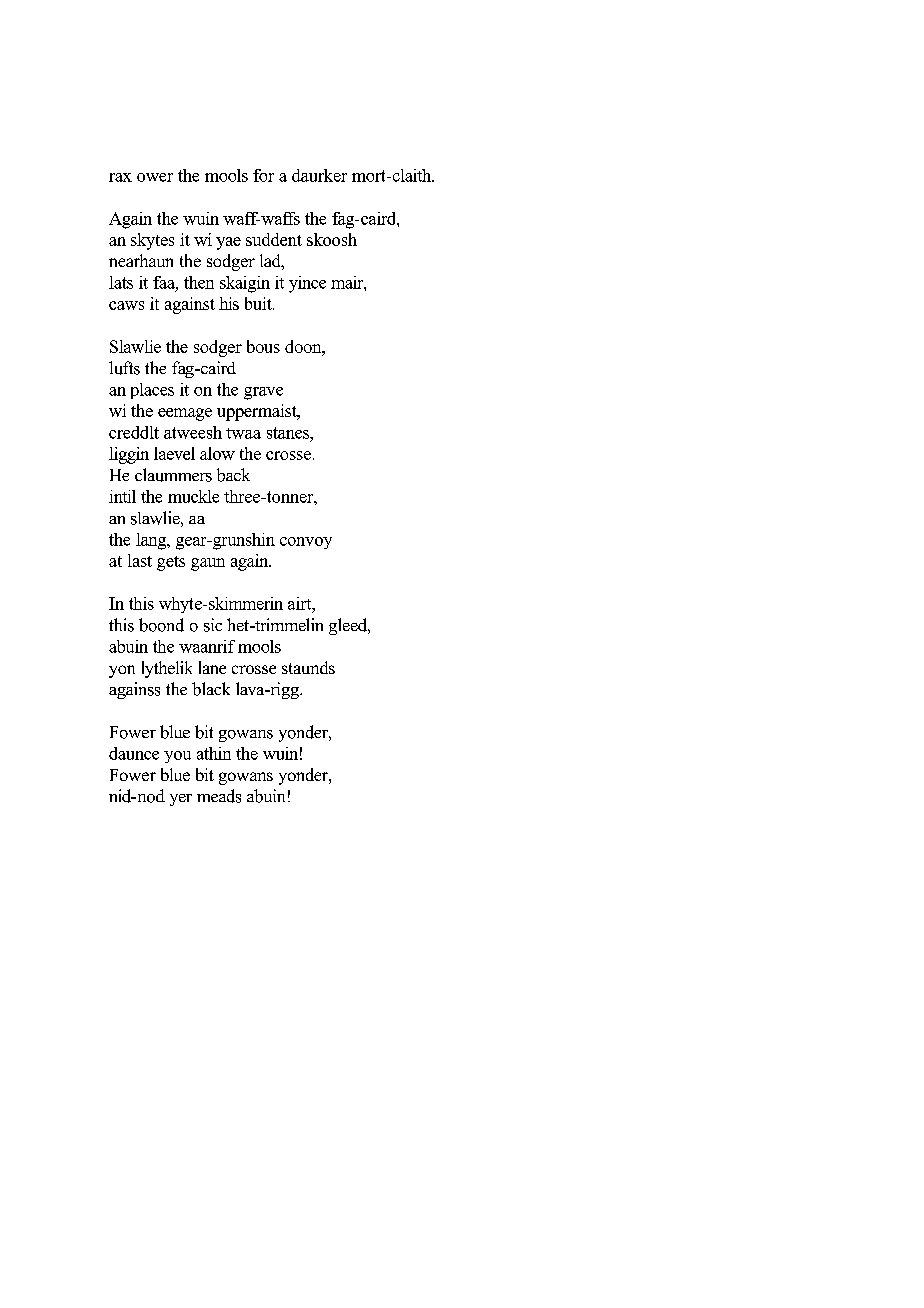 This image has height=1308, width=924. Describe the element at coordinates (199, 282) in the image. I see `then` at that location.
